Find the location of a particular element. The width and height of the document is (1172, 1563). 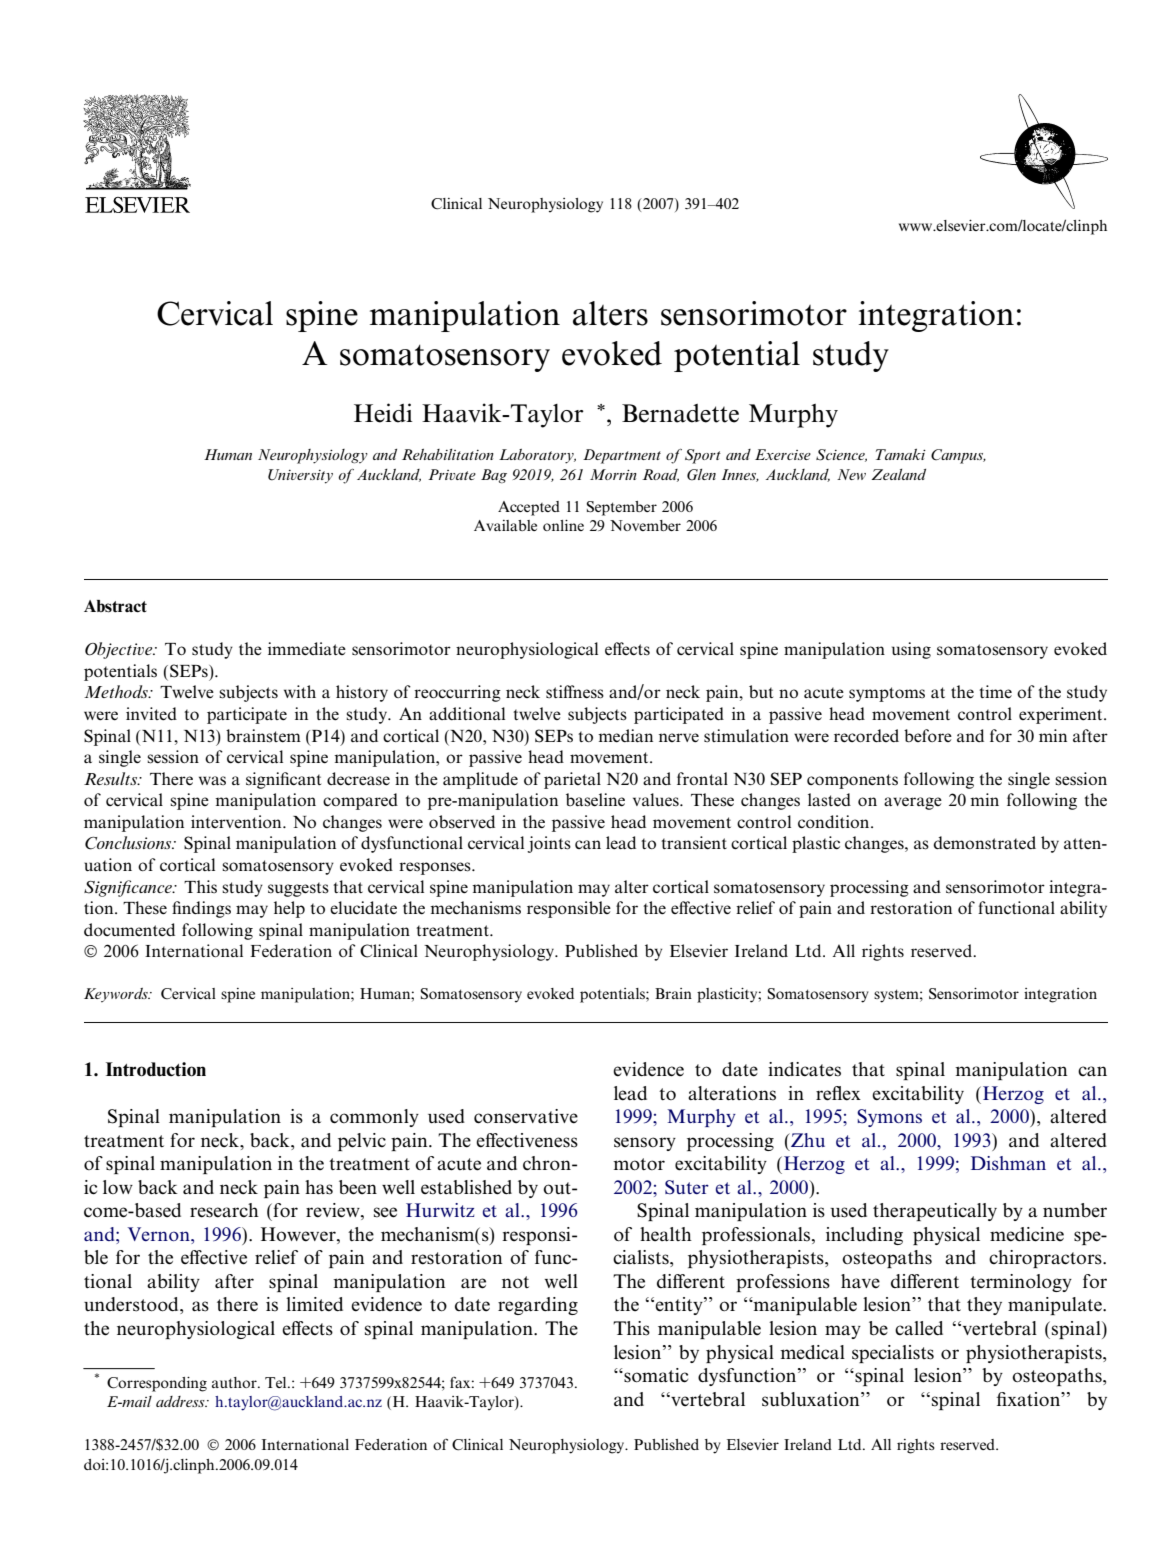

has is located at coordinates (319, 1187).
